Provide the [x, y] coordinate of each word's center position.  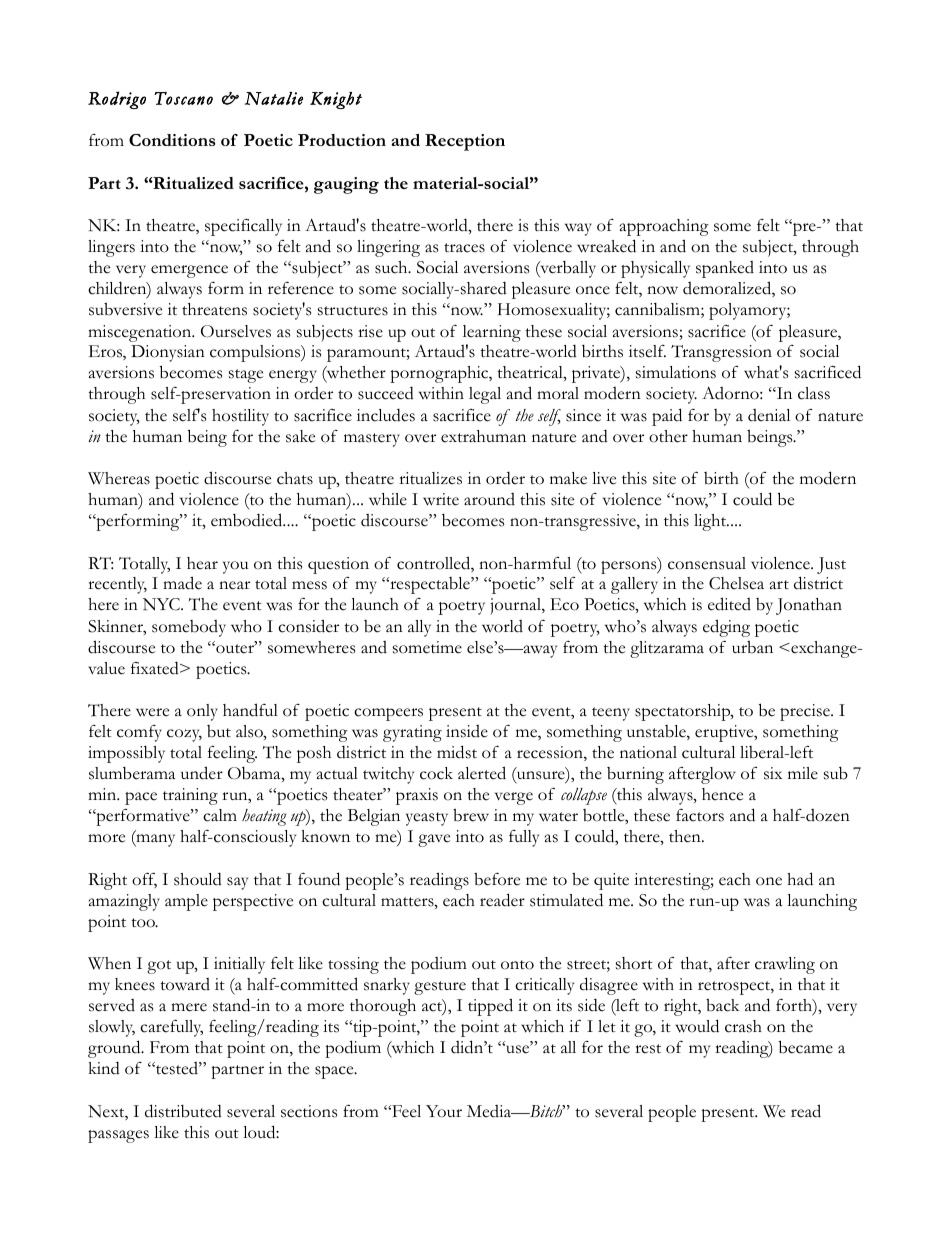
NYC [162, 604]
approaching [664, 227]
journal [516, 606]
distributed [183, 1111]
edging [726, 628]
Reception [465, 142]
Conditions [172, 140]
